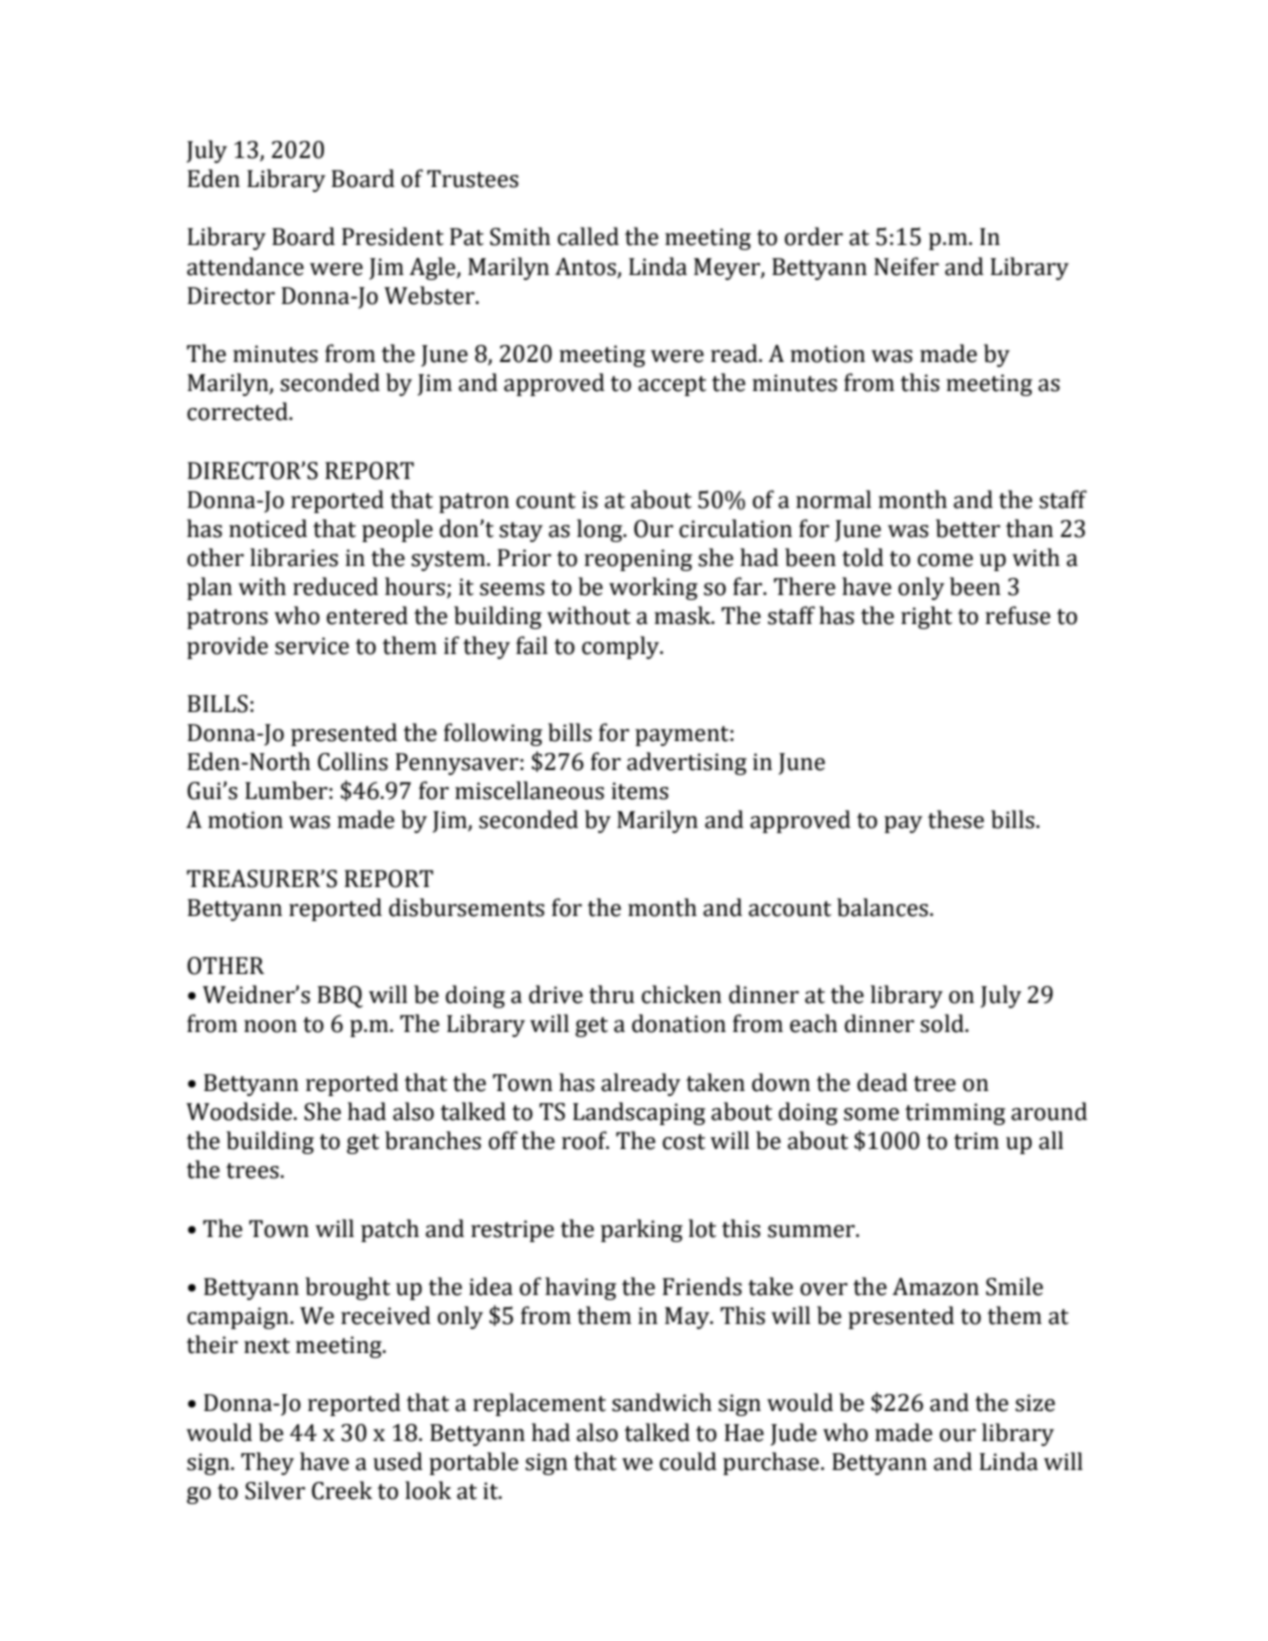 This screenshot has height=1641, width=1268. What do you see at coordinates (268, 528) in the screenshot?
I see `noticed` at bounding box center [268, 528].
